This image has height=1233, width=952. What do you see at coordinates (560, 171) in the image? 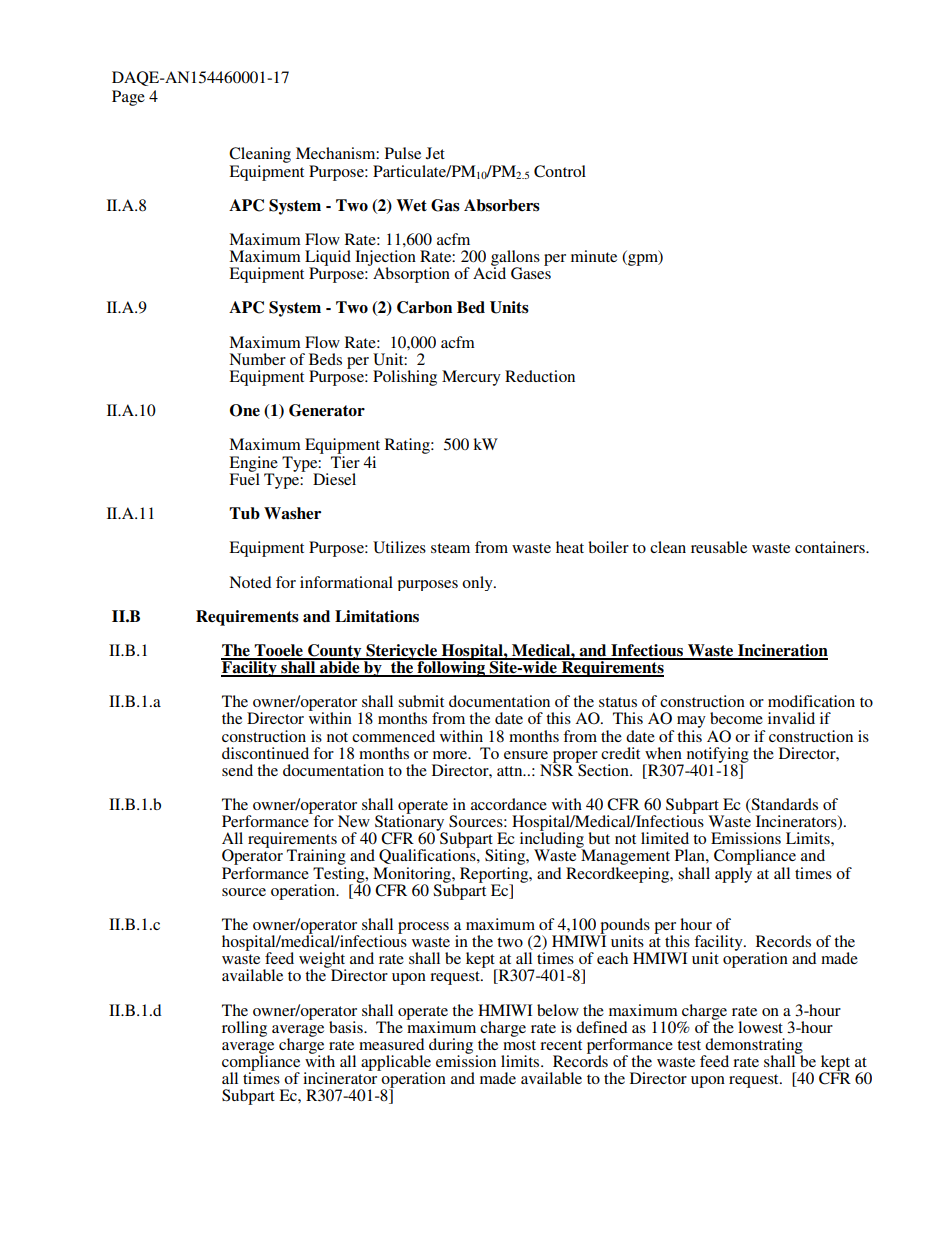
I see `Control` at bounding box center [560, 171].
